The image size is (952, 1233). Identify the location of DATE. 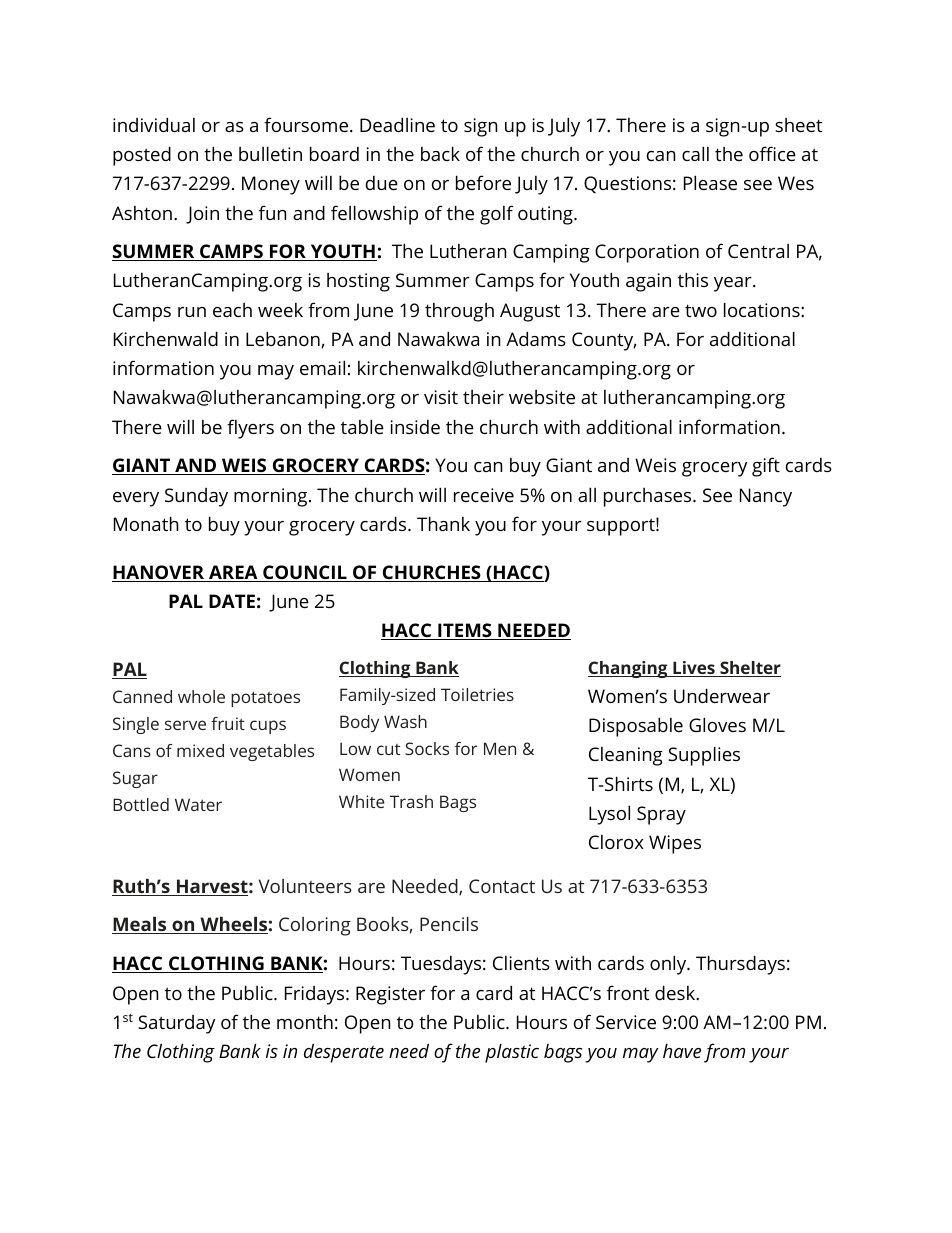
(232, 601).
